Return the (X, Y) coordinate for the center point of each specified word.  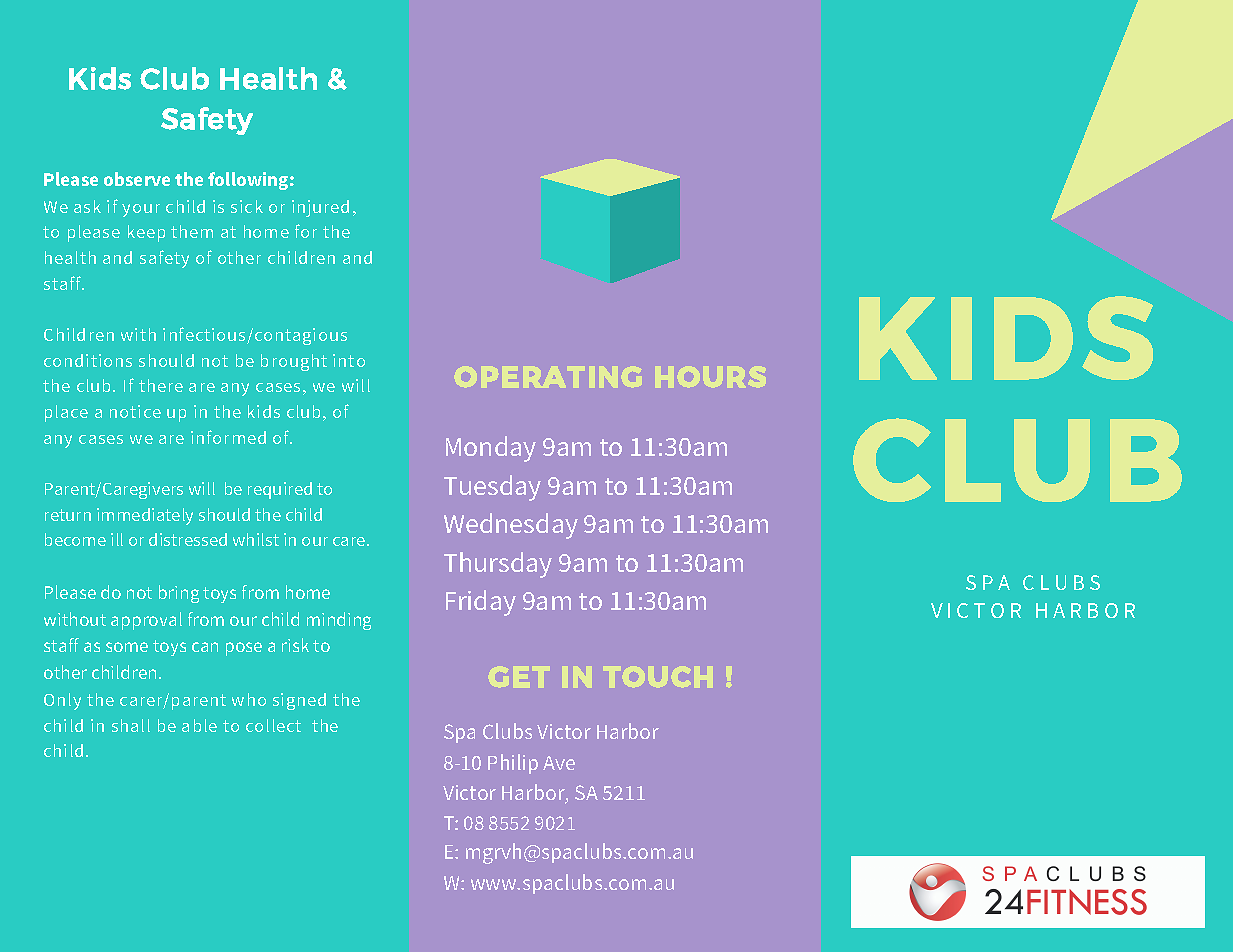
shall (131, 725)
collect (273, 725)
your (141, 210)
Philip (513, 764)
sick (247, 206)
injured (320, 208)
